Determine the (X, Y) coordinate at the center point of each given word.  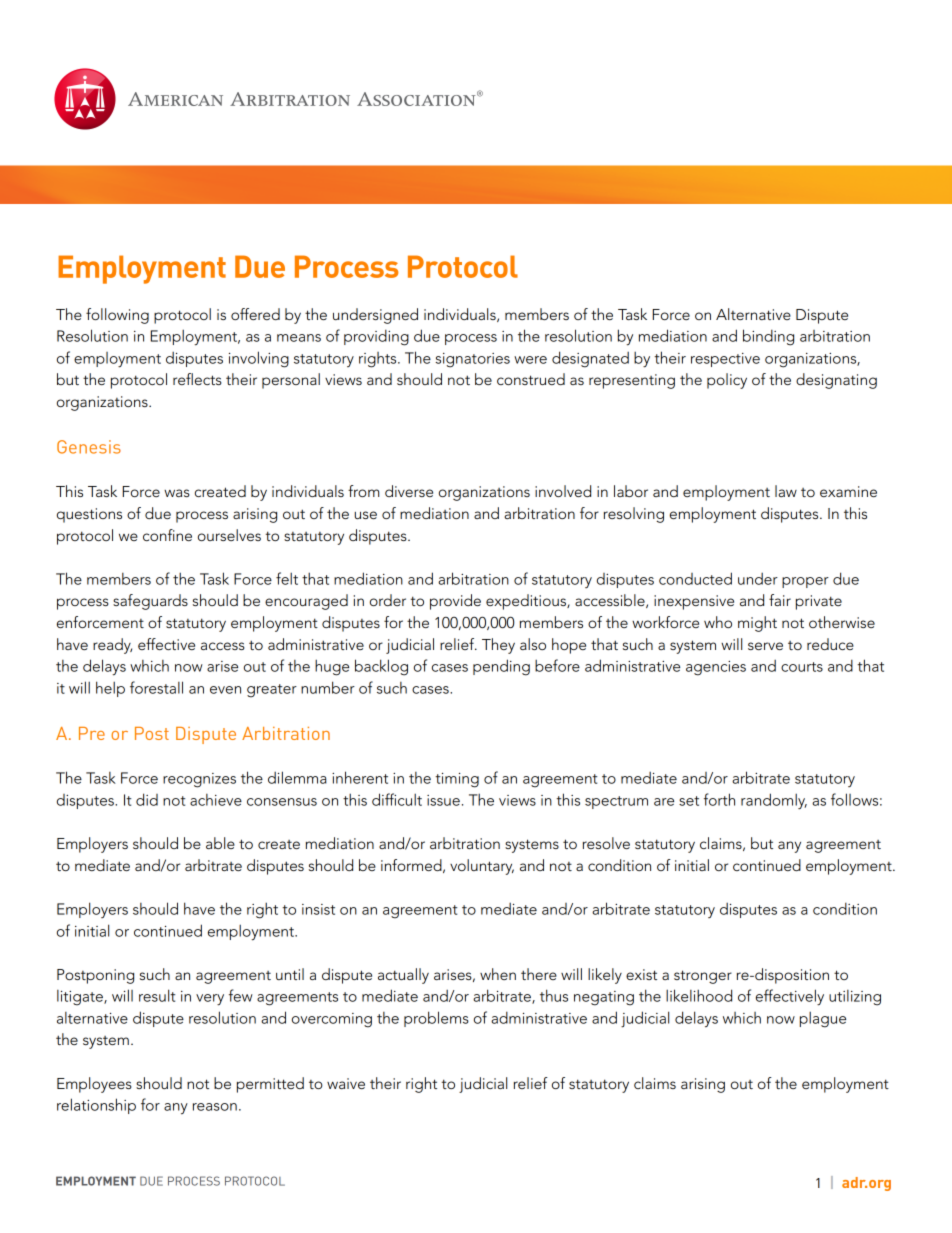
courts (802, 667)
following (117, 316)
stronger (703, 977)
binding (768, 337)
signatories (472, 360)
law (786, 491)
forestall (156, 687)
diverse (409, 491)
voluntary (482, 867)
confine (167, 535)
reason (215, 1107)
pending (501, 667)
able (220, 843)
